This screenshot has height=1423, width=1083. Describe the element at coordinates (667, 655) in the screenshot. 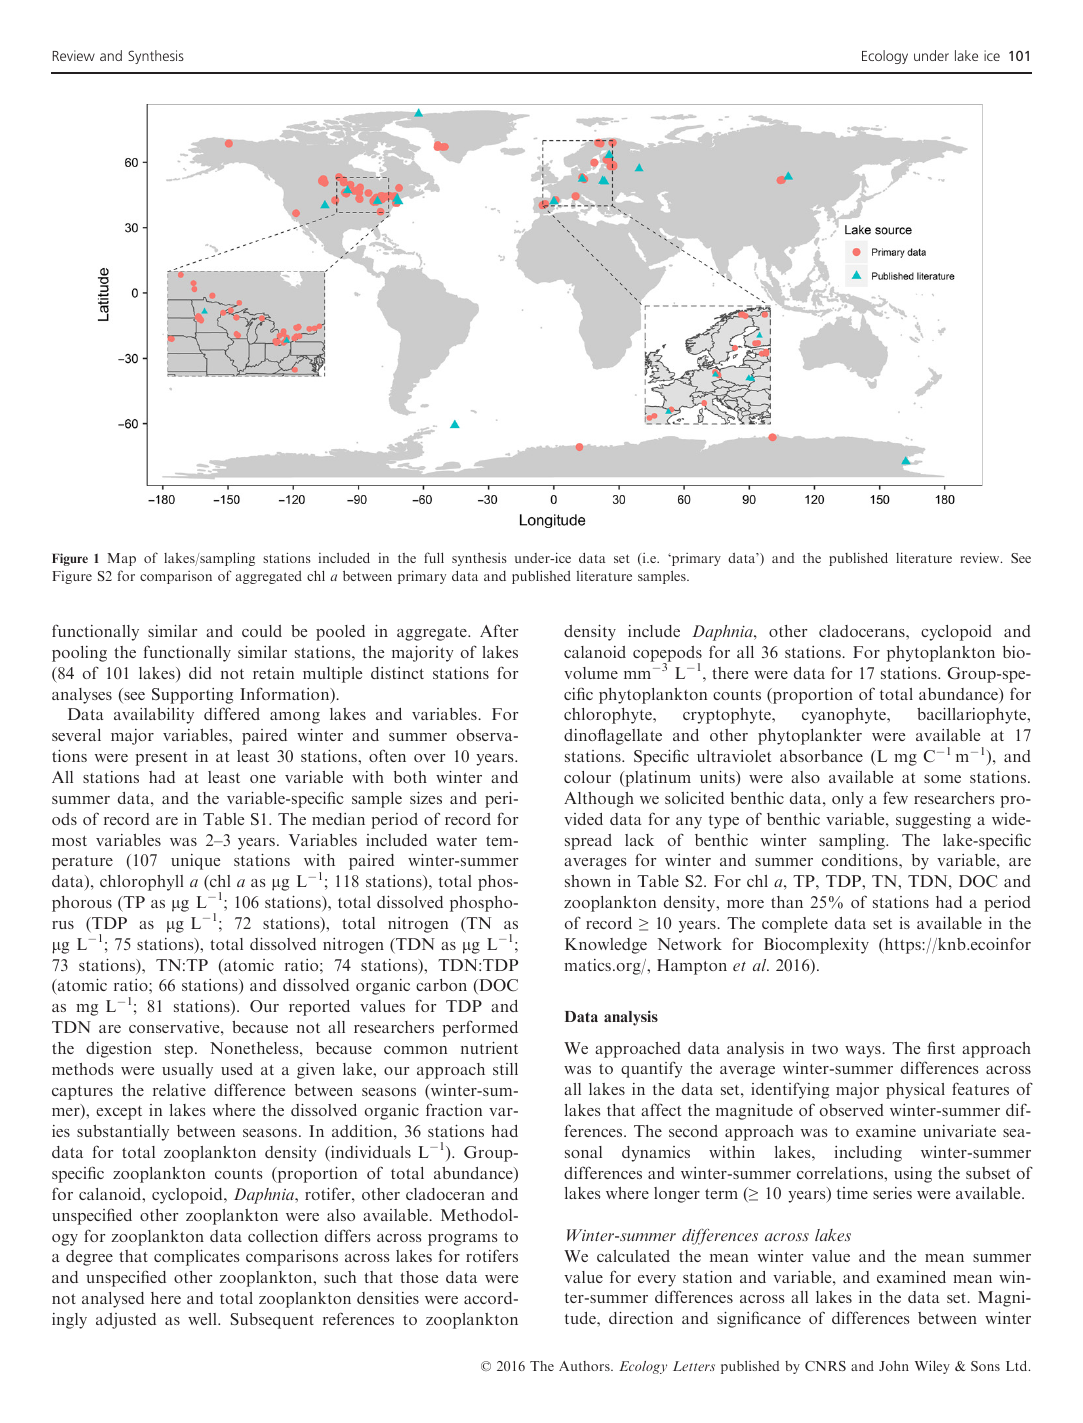

I see `copepods` at that location.
